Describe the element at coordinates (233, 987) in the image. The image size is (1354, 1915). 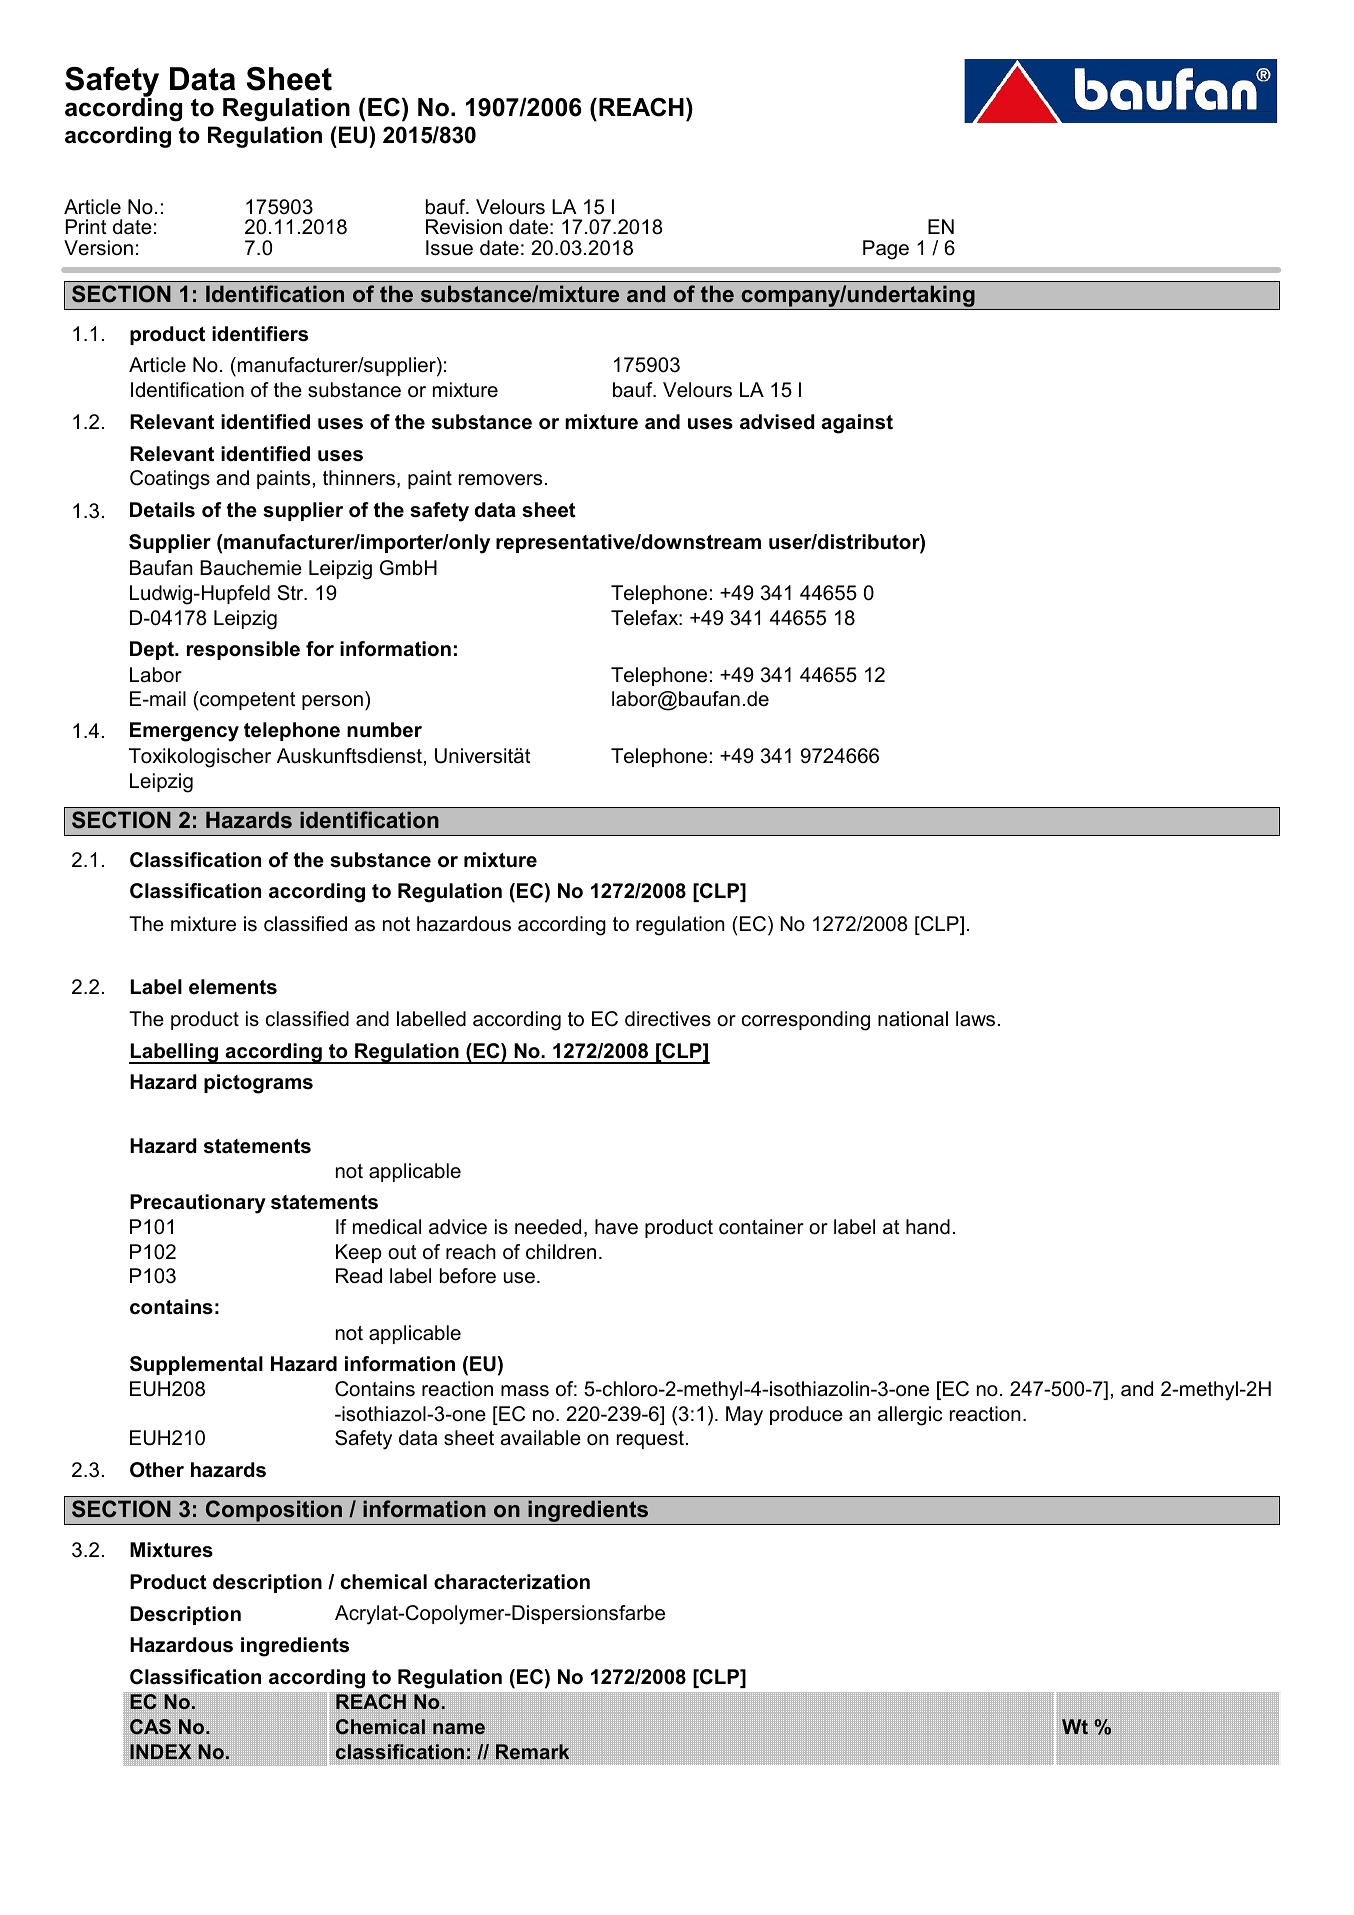
I see `elements` at that location.
